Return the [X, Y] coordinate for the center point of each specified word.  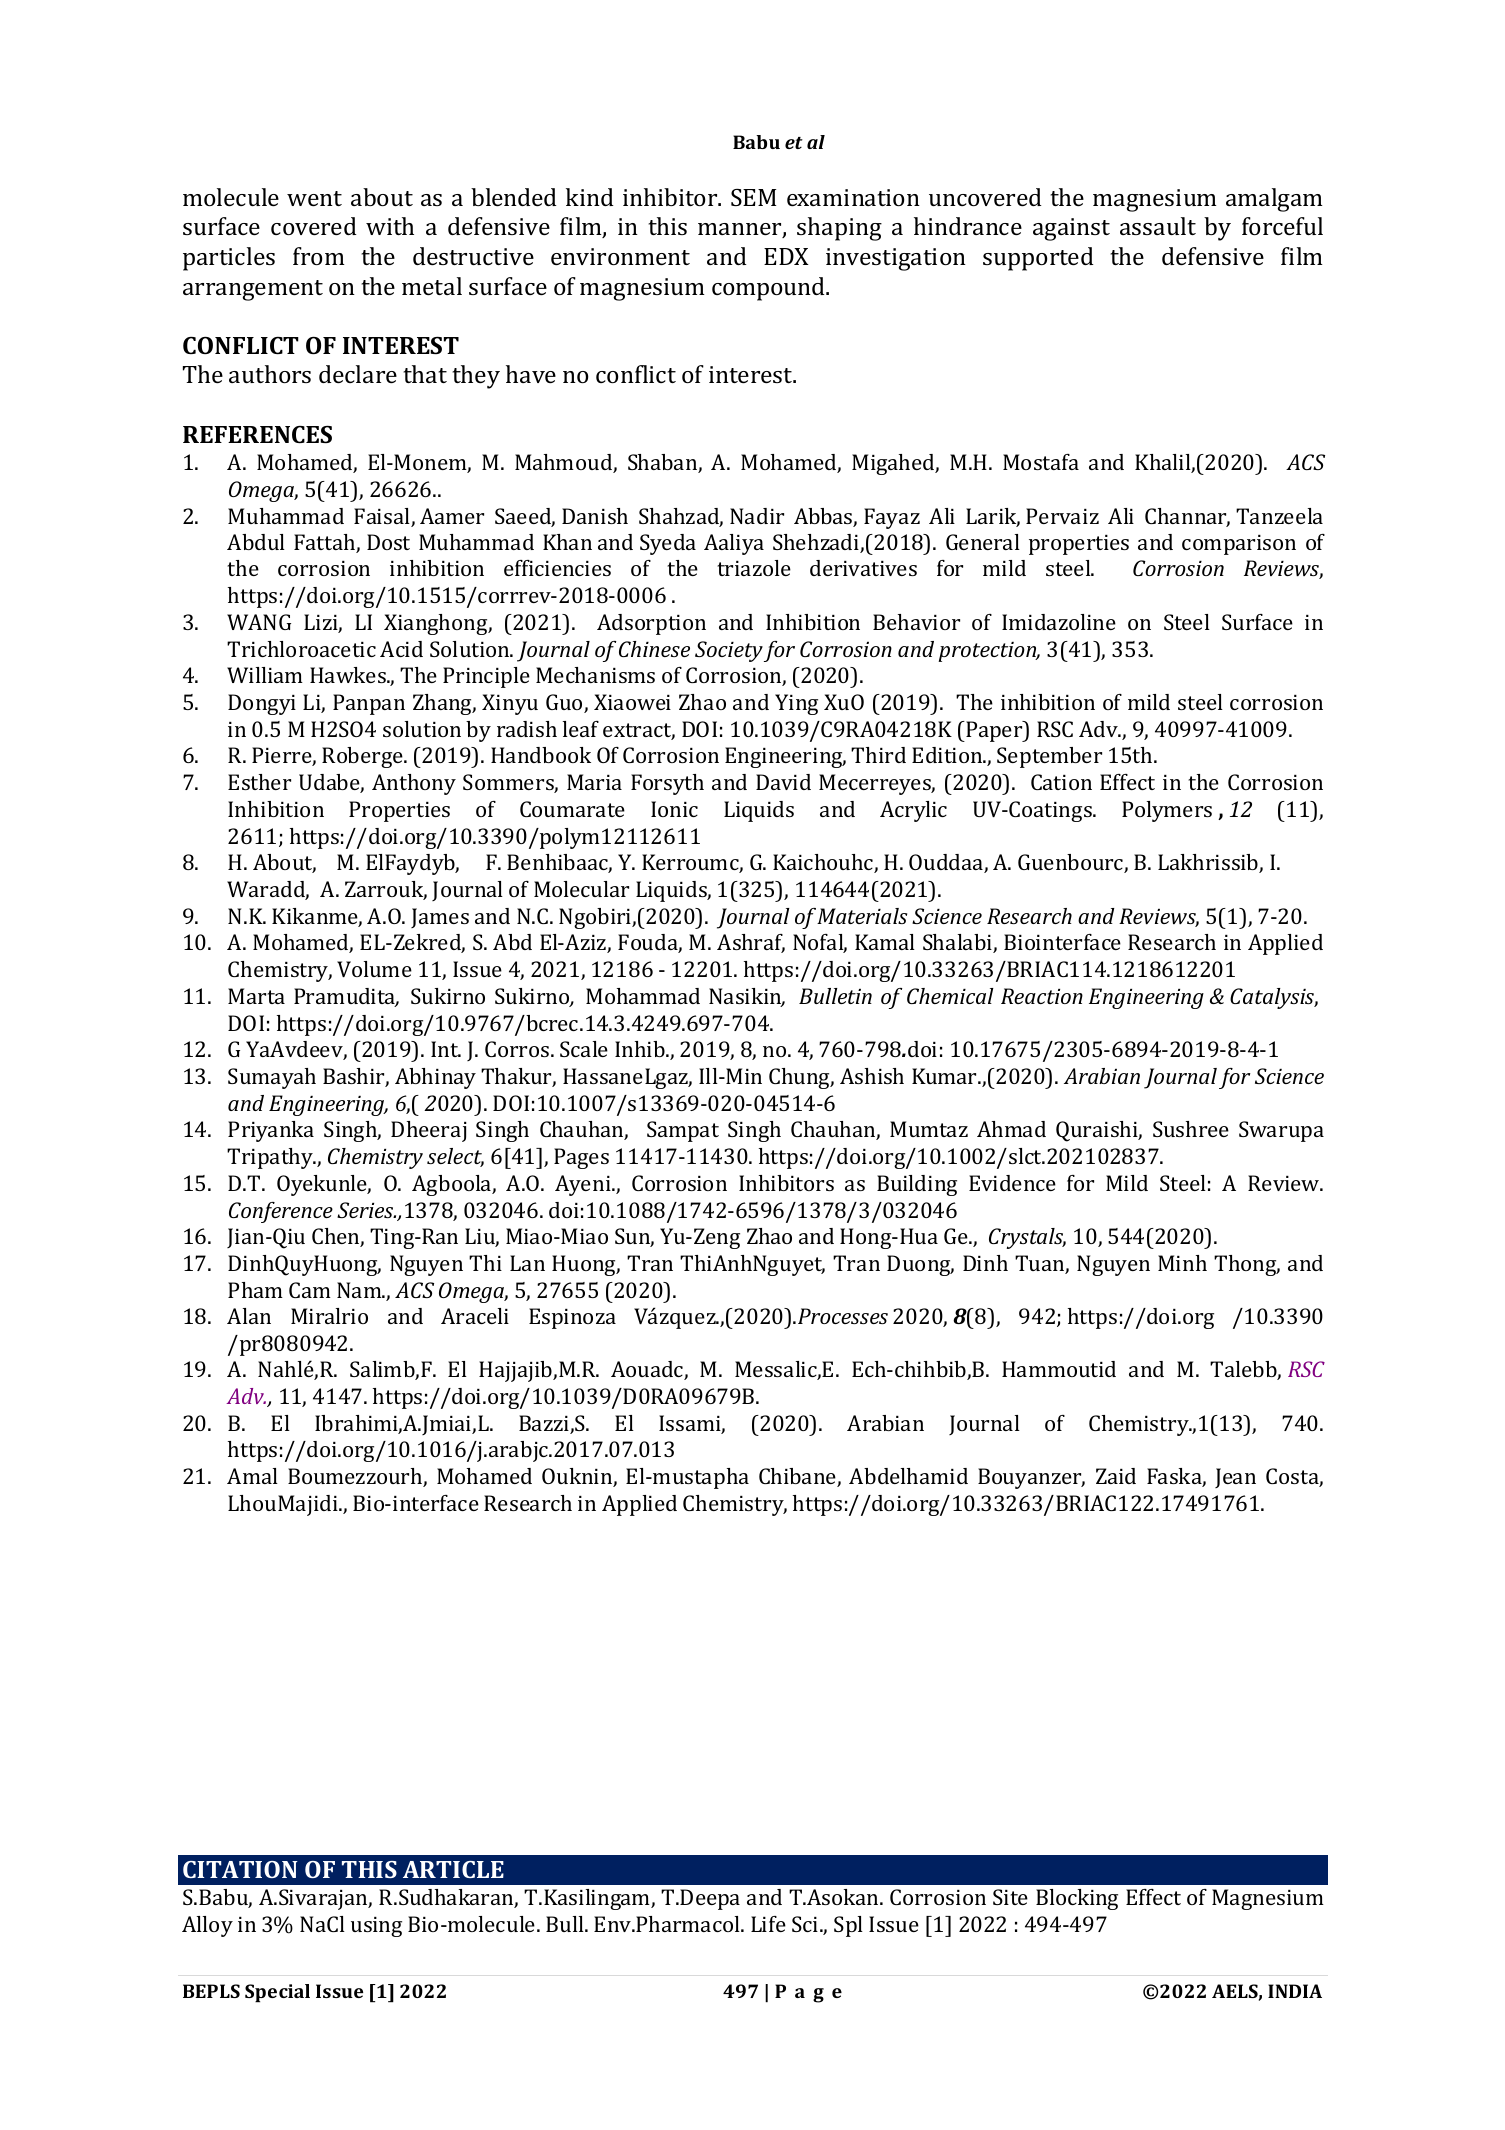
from [319, 256]
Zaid [1116, 1476]
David [783, 782]
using [376, 1927]
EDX [786, 256]
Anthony [414, 784]
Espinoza [572, 1318]
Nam [360, 1290]
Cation [1061, 782]
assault [1158, 226]
